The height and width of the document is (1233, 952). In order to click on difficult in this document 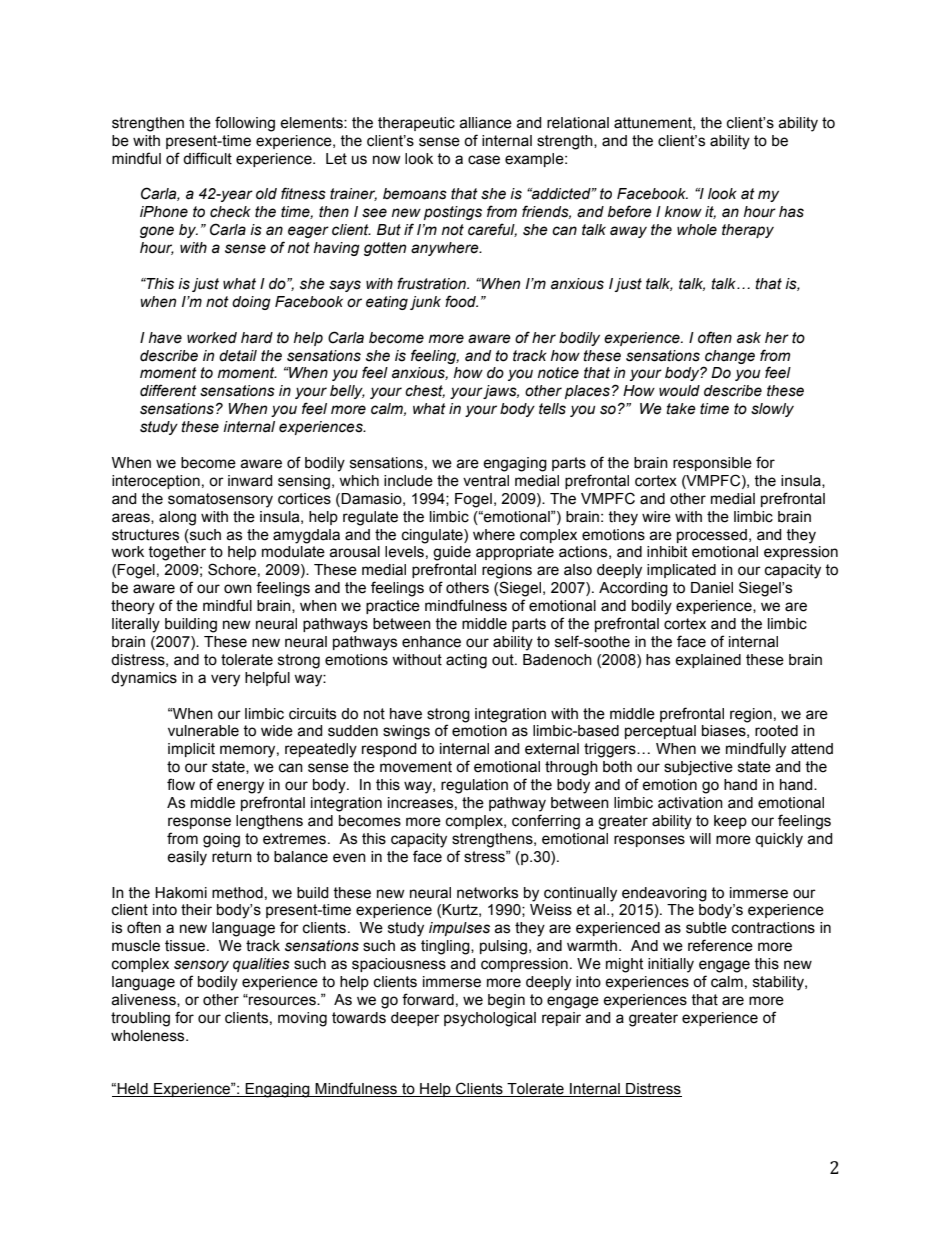, I will do `click(207, 158)`.
